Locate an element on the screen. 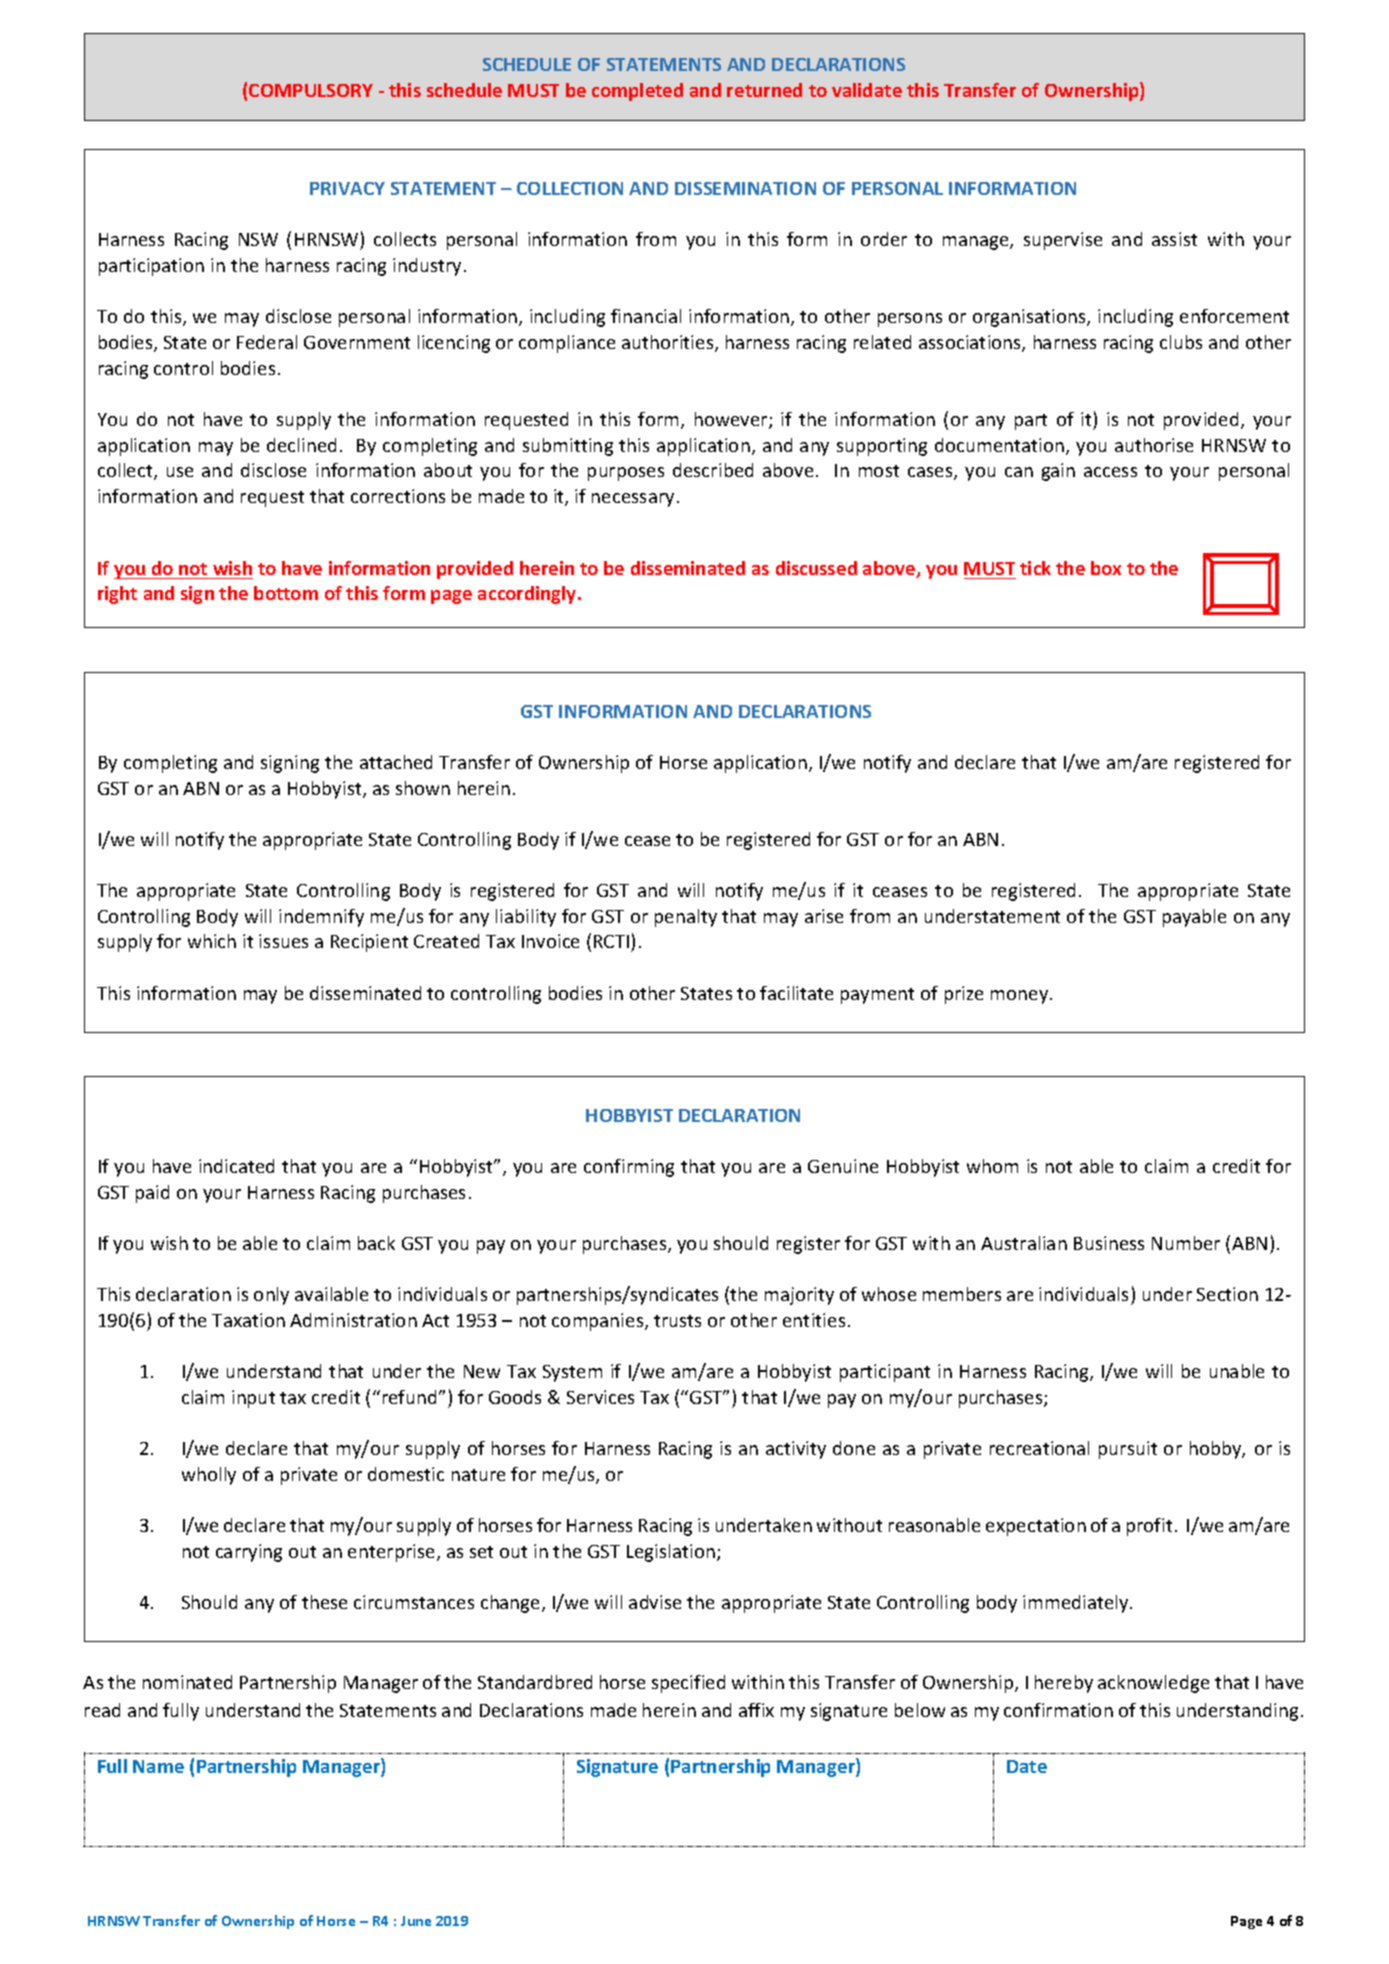  Name is located at coordinates (158, 1766).
